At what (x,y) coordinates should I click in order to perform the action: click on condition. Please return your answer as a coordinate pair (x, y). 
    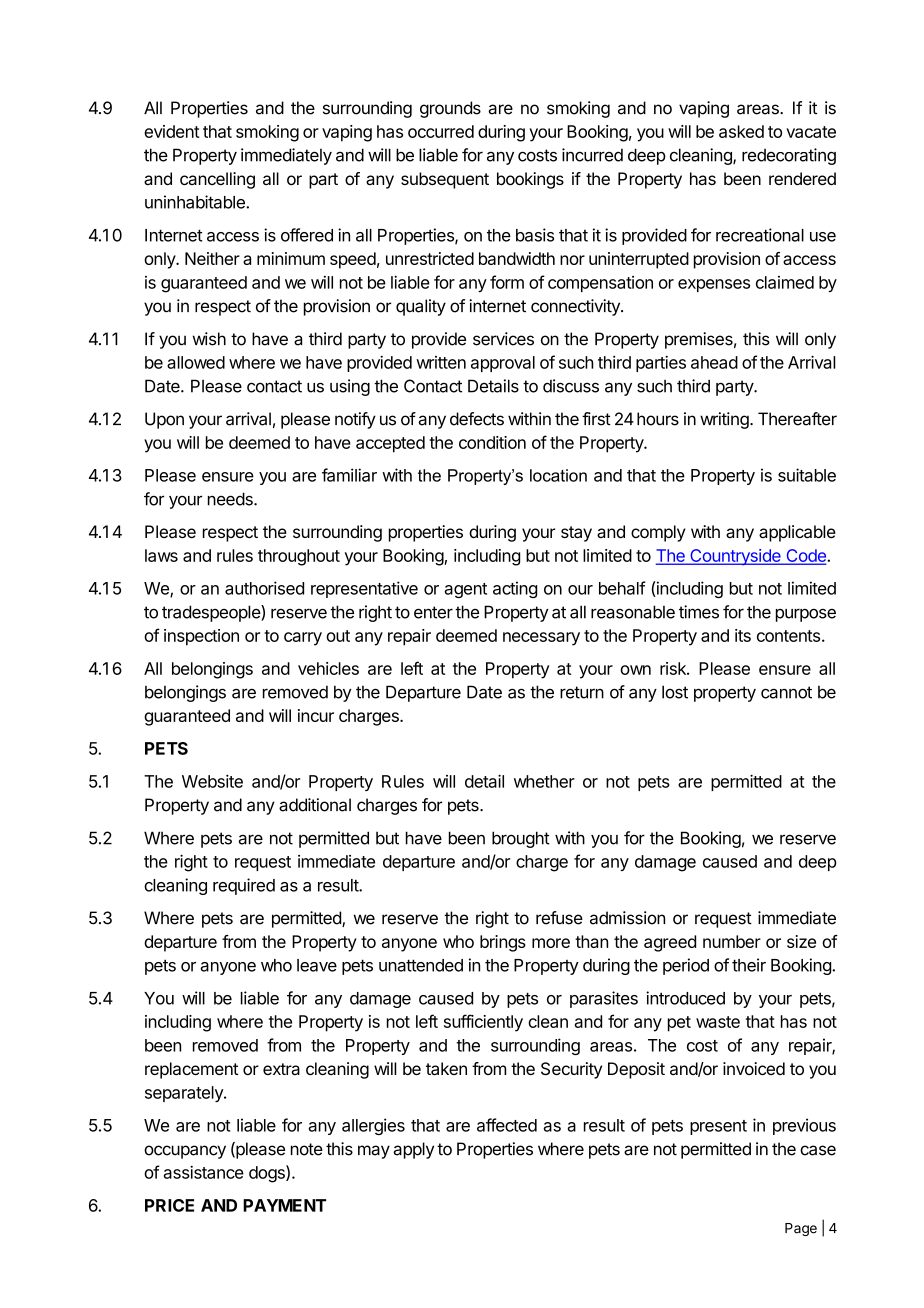
    Looking at the image, I should click on (492, 442).
